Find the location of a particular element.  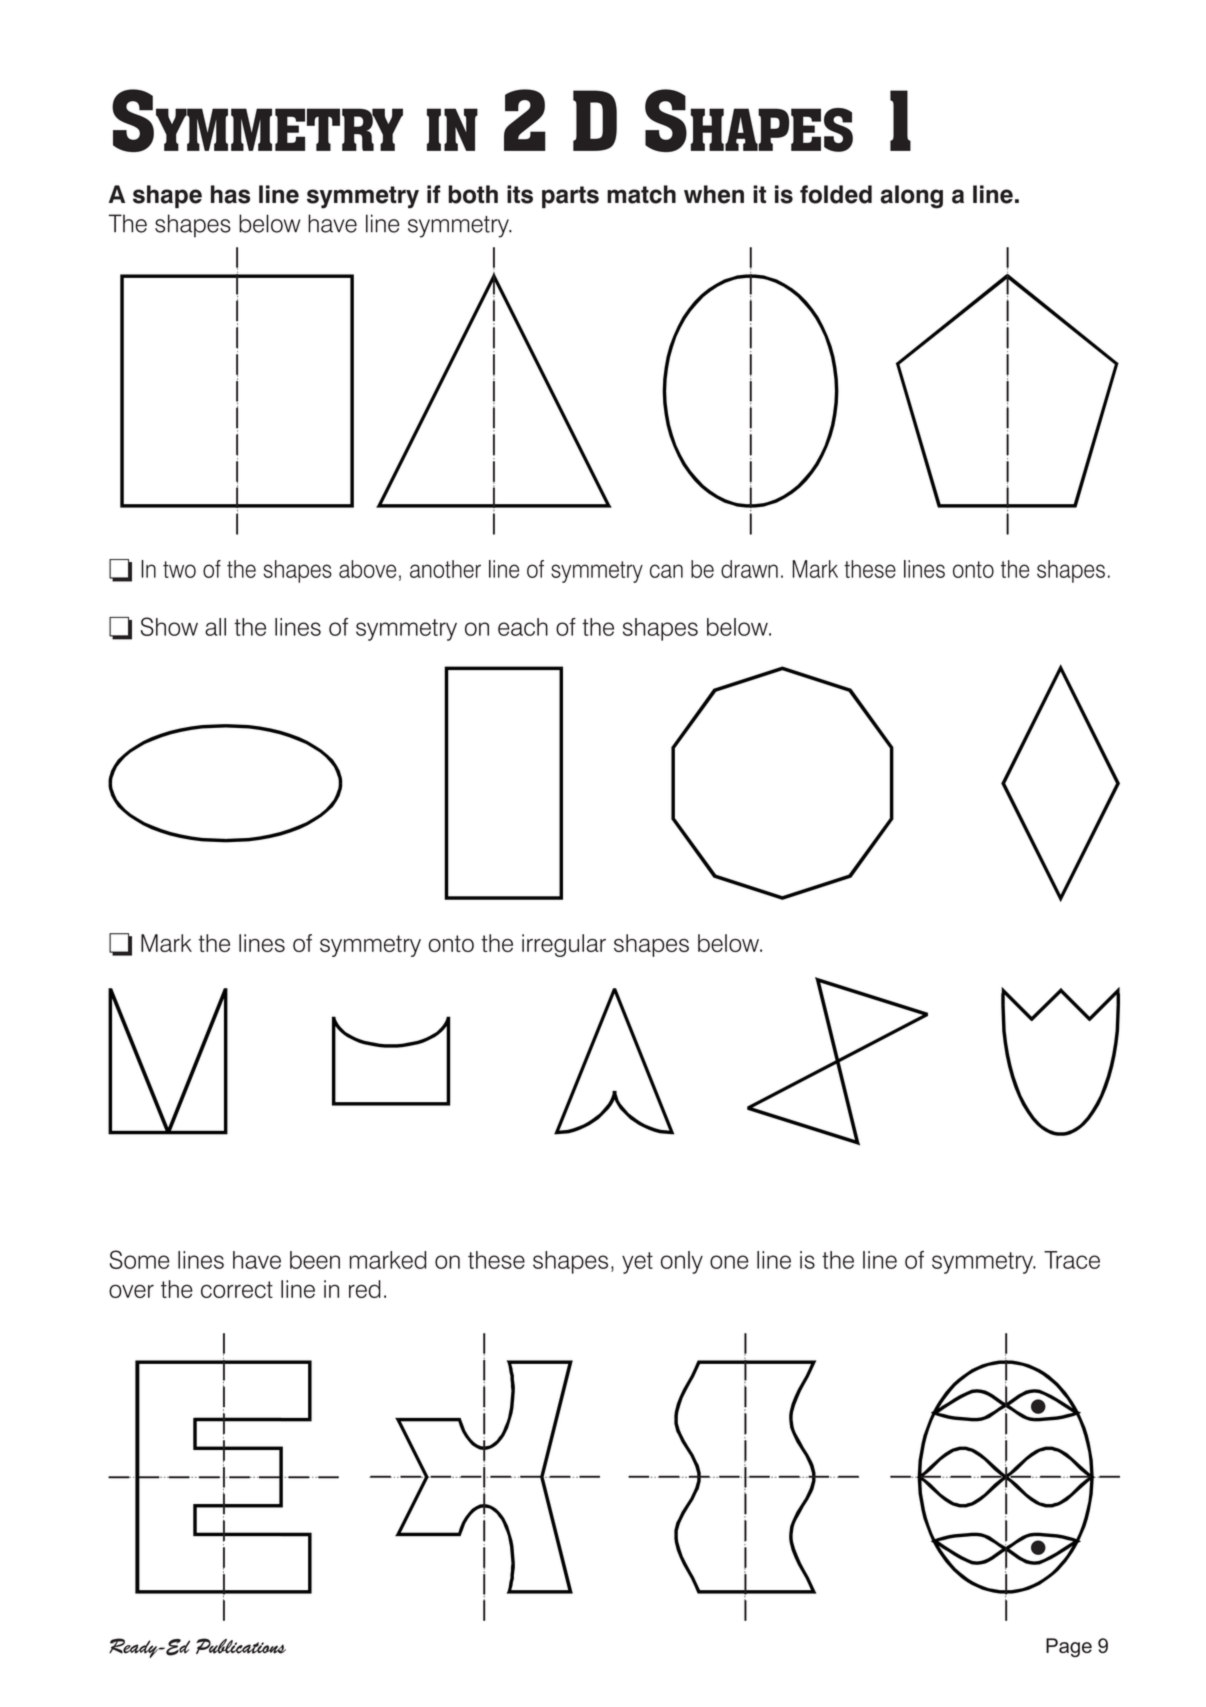

Page is located at coordinates (1069, 1647).
